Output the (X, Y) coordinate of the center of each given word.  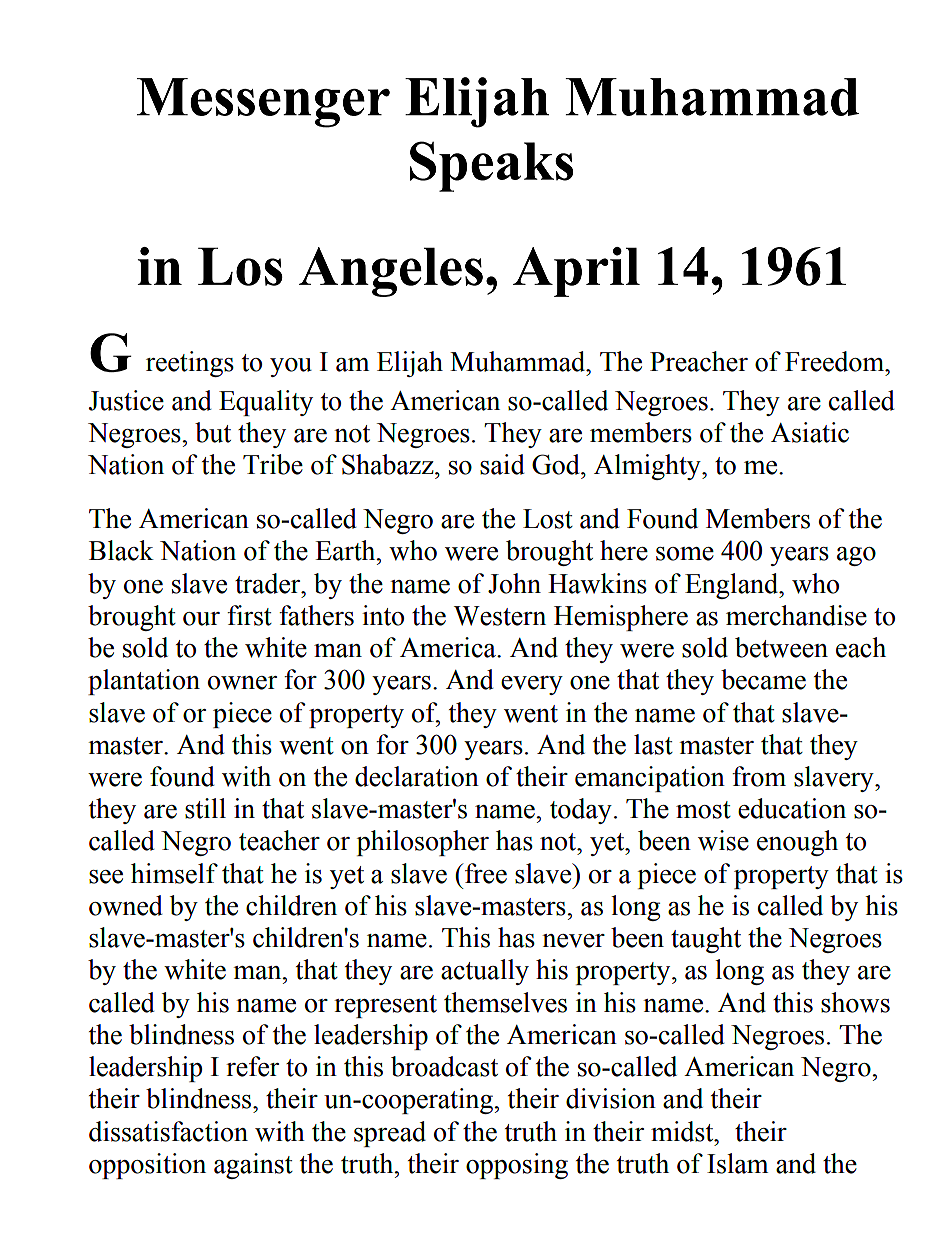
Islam (737, 1163)
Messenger (263, 103)
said (502, 464)
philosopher (423, 843)
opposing (517, 1166)
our (201, 619)
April (576, 272)
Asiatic (810, 432)
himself (174, 873)
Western (500, 616)
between (781, 647)
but (213, 432)
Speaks (492, 166)
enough (797, 843)
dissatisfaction (168, 1131)
